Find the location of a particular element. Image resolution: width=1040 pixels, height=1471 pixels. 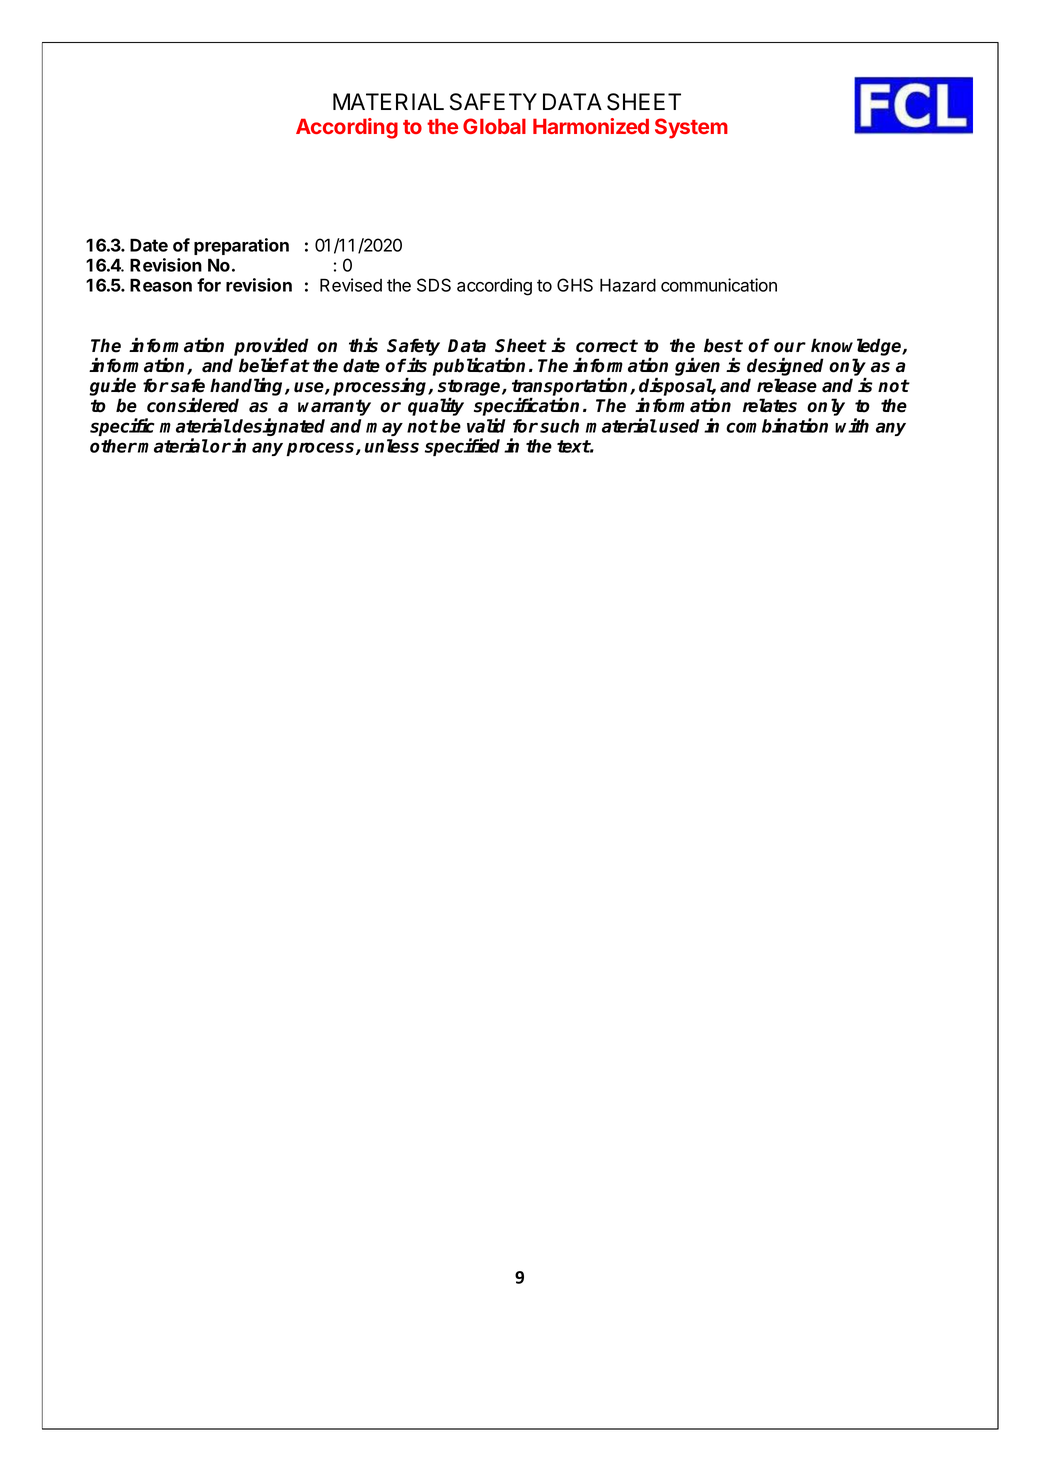

SDS is located at coordinates (434, 285).
